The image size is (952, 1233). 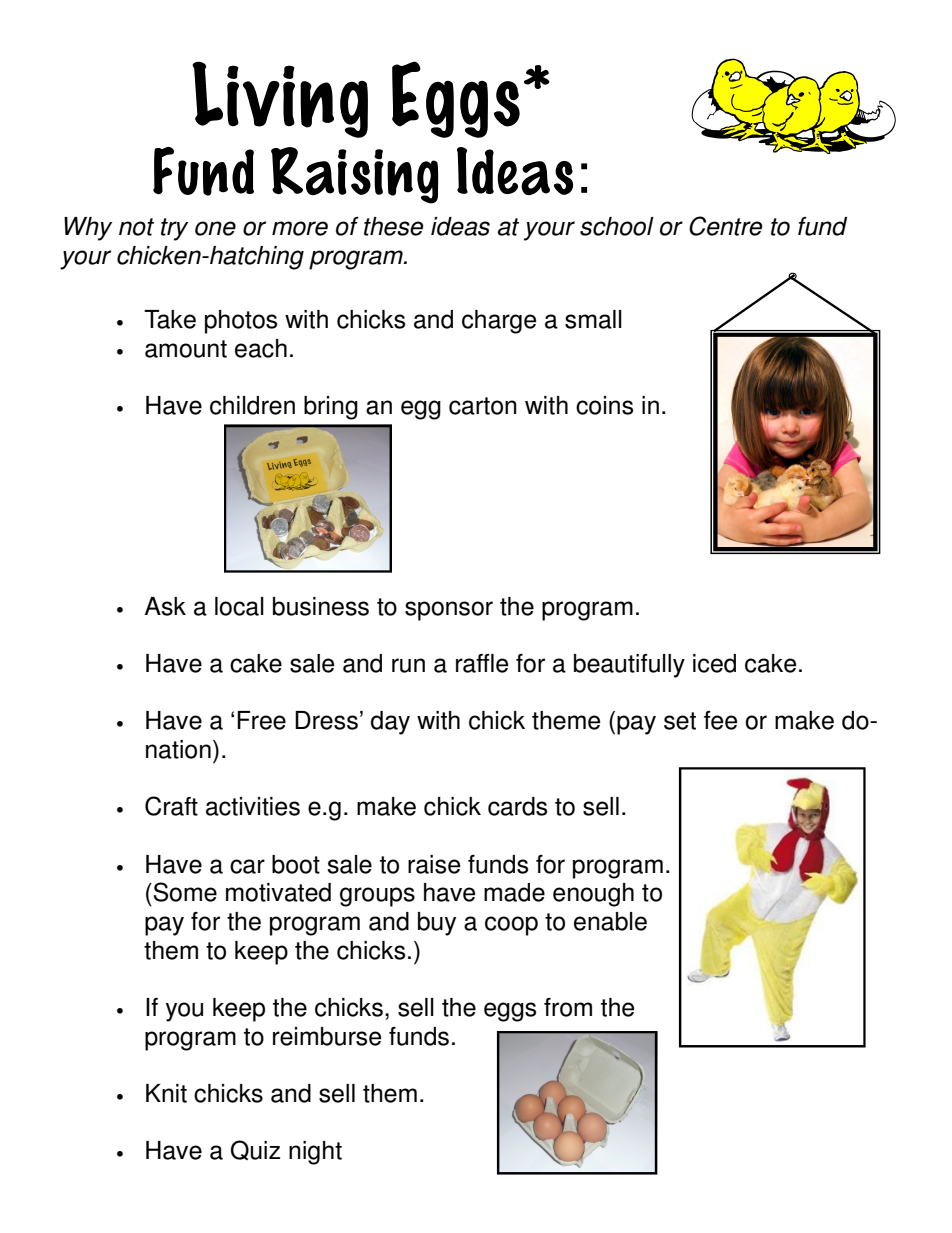 What do you see at coordinates (252, 405) in the page?
I see `children` at bounding box center [252, 405].
